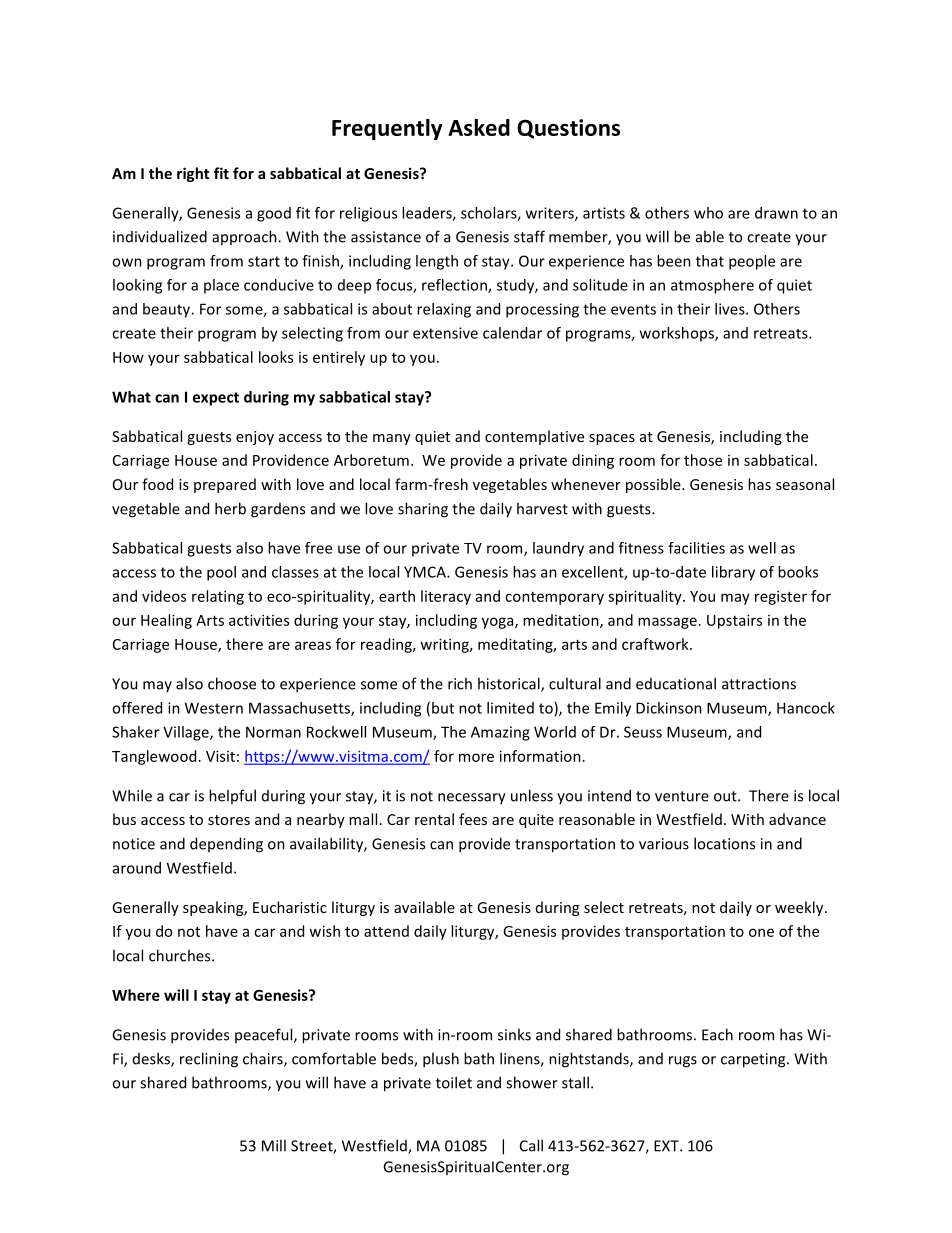 This screenshot has height=1233, width=952. What do you see at coordinates (232, 796) in the screenshot?
I see `helpful` at bounding box center [232, 796].
